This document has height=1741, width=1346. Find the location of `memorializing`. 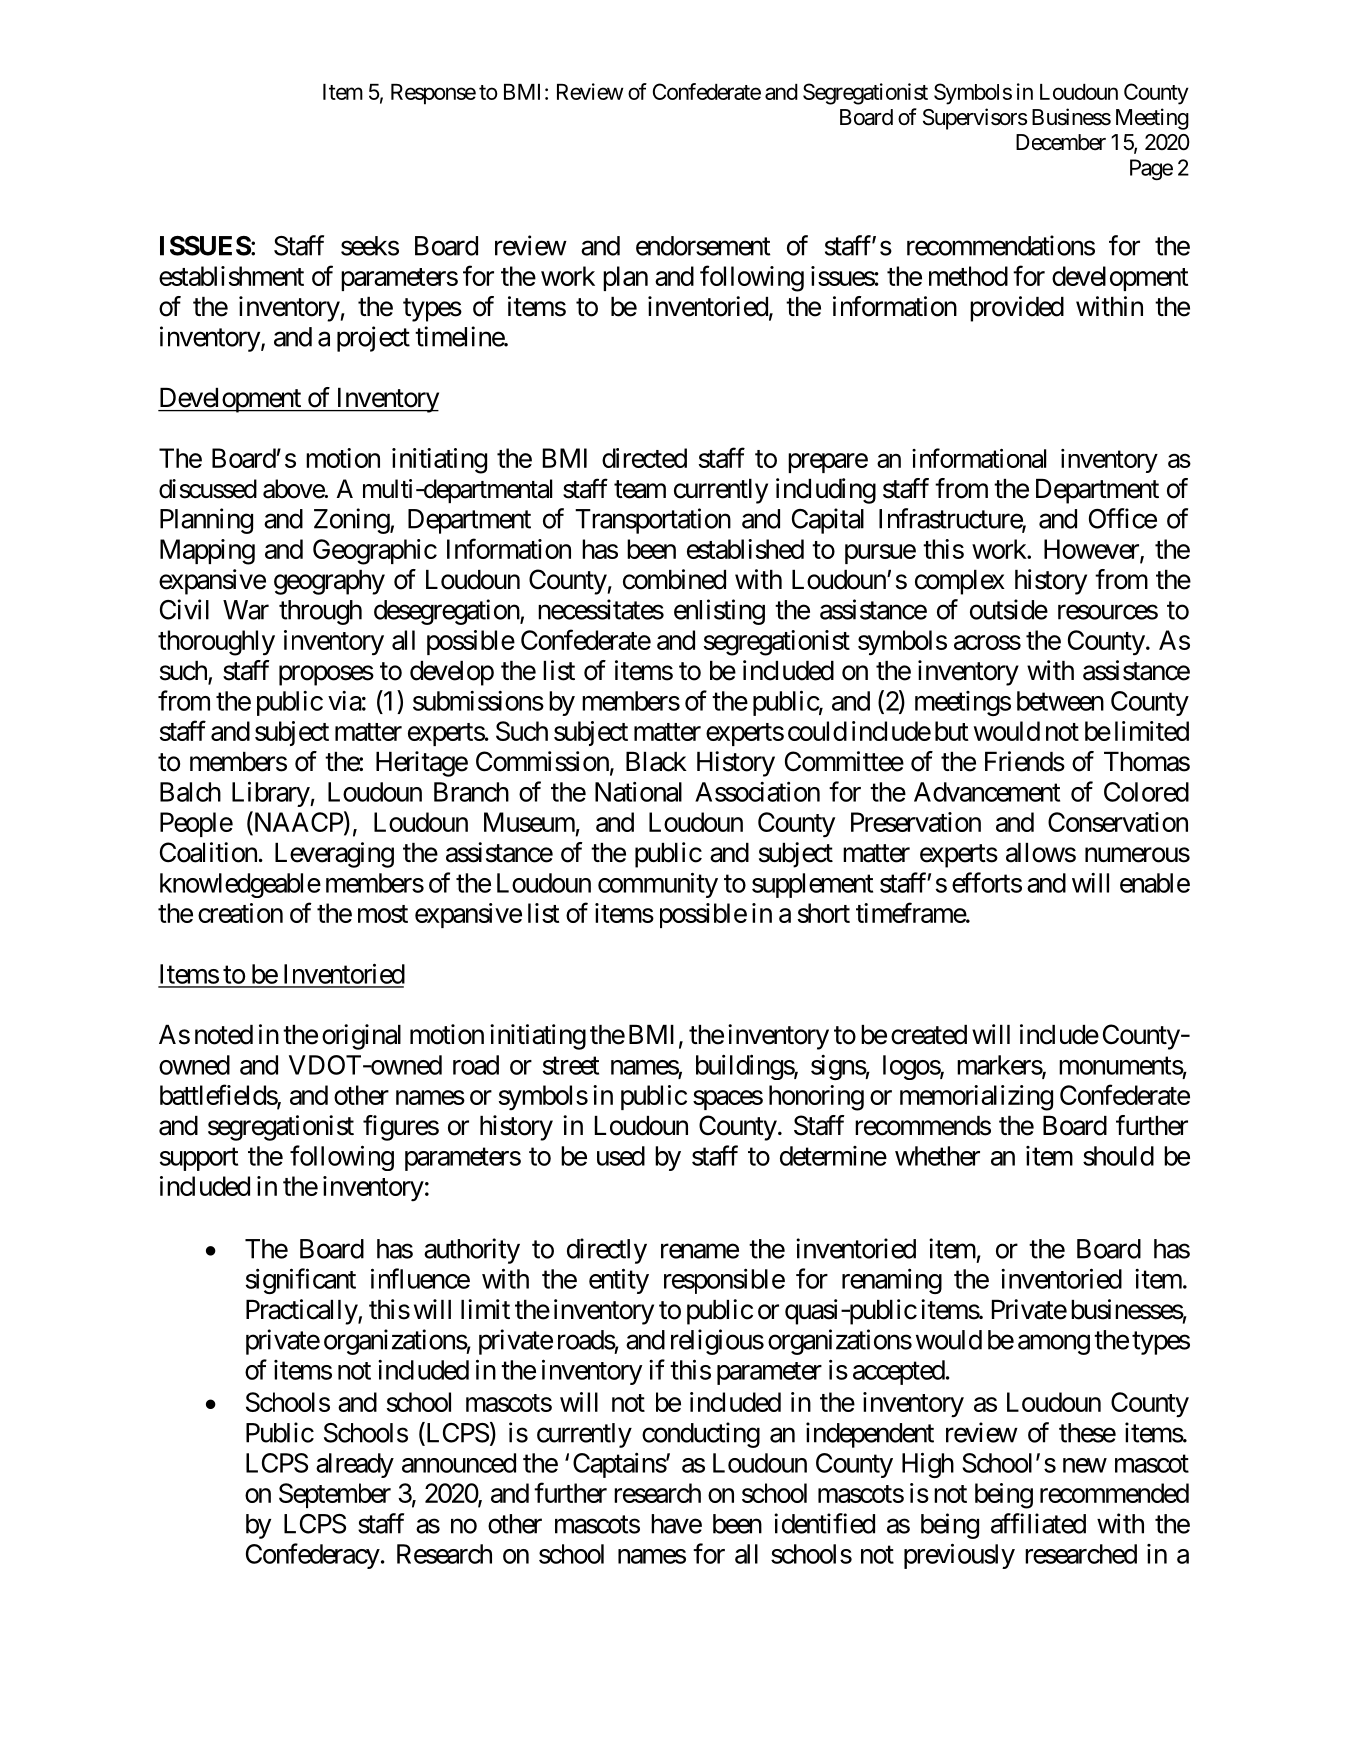

memorializing is located at coordinates (976, 1098).
